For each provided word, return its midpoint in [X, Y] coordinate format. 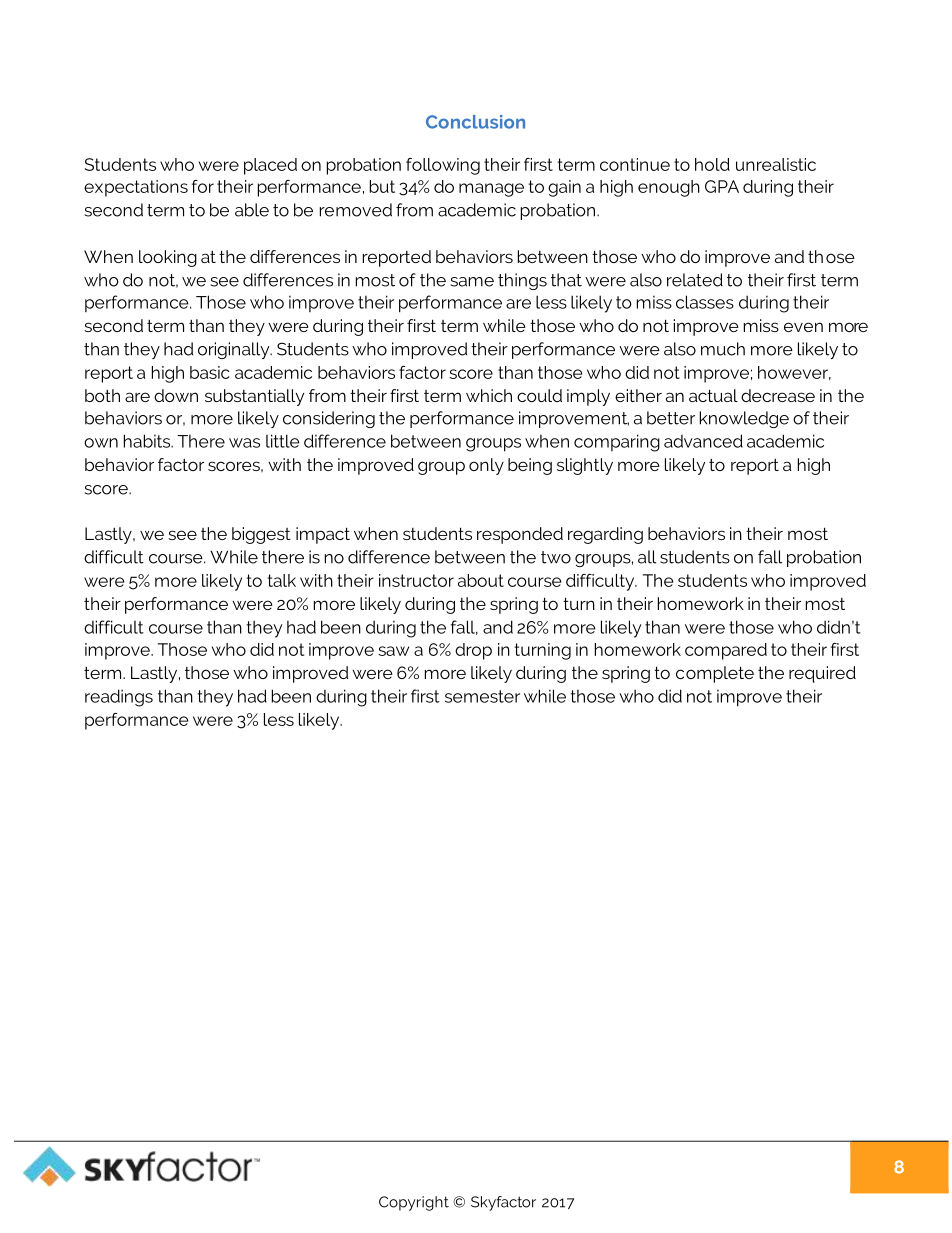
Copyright [414, 1203]
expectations [136, 188]
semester [482, 696]
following [443, 166]
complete [715, 674]
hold [712, 164]
